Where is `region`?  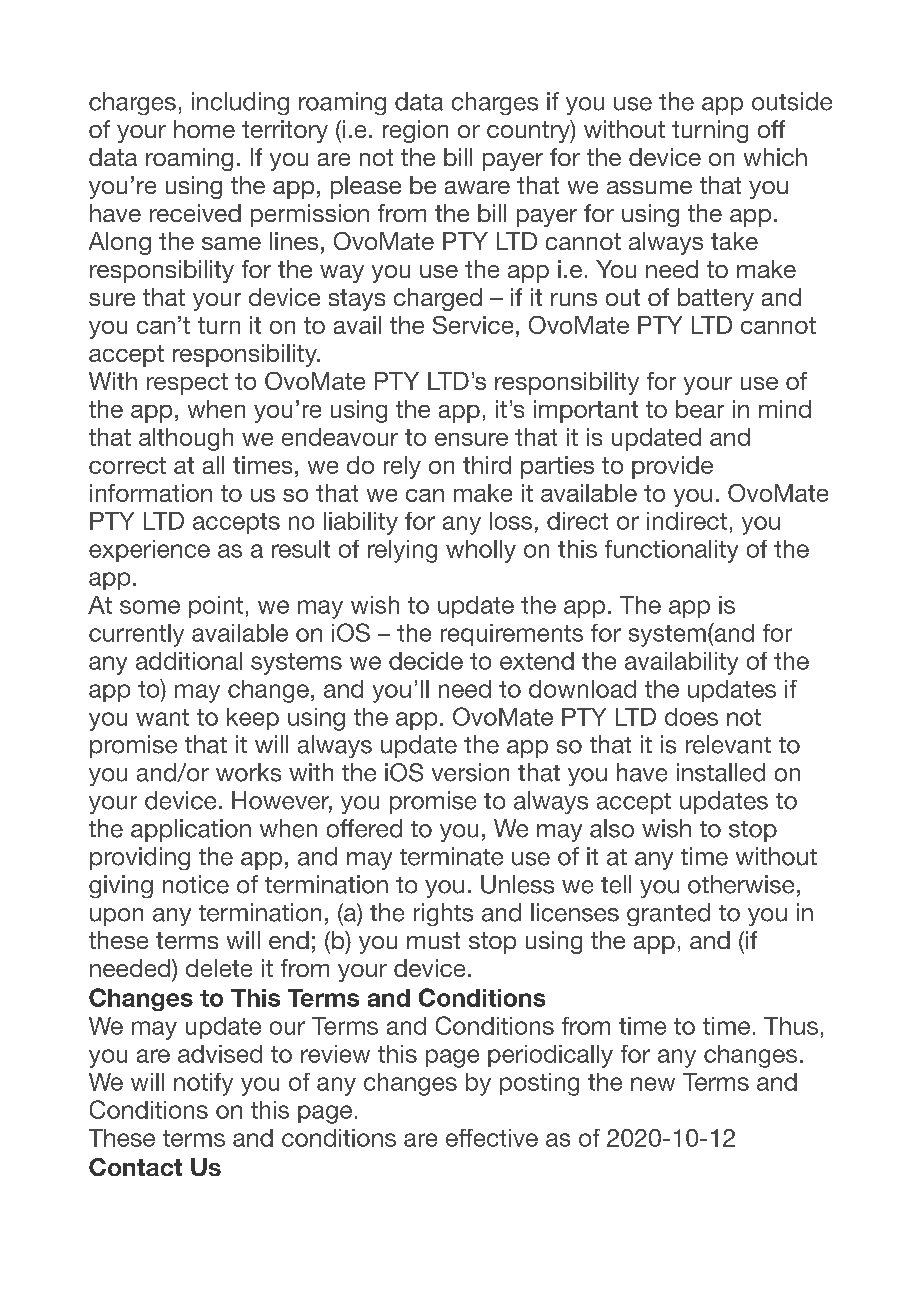 region is located at coordinates (415, 131).
